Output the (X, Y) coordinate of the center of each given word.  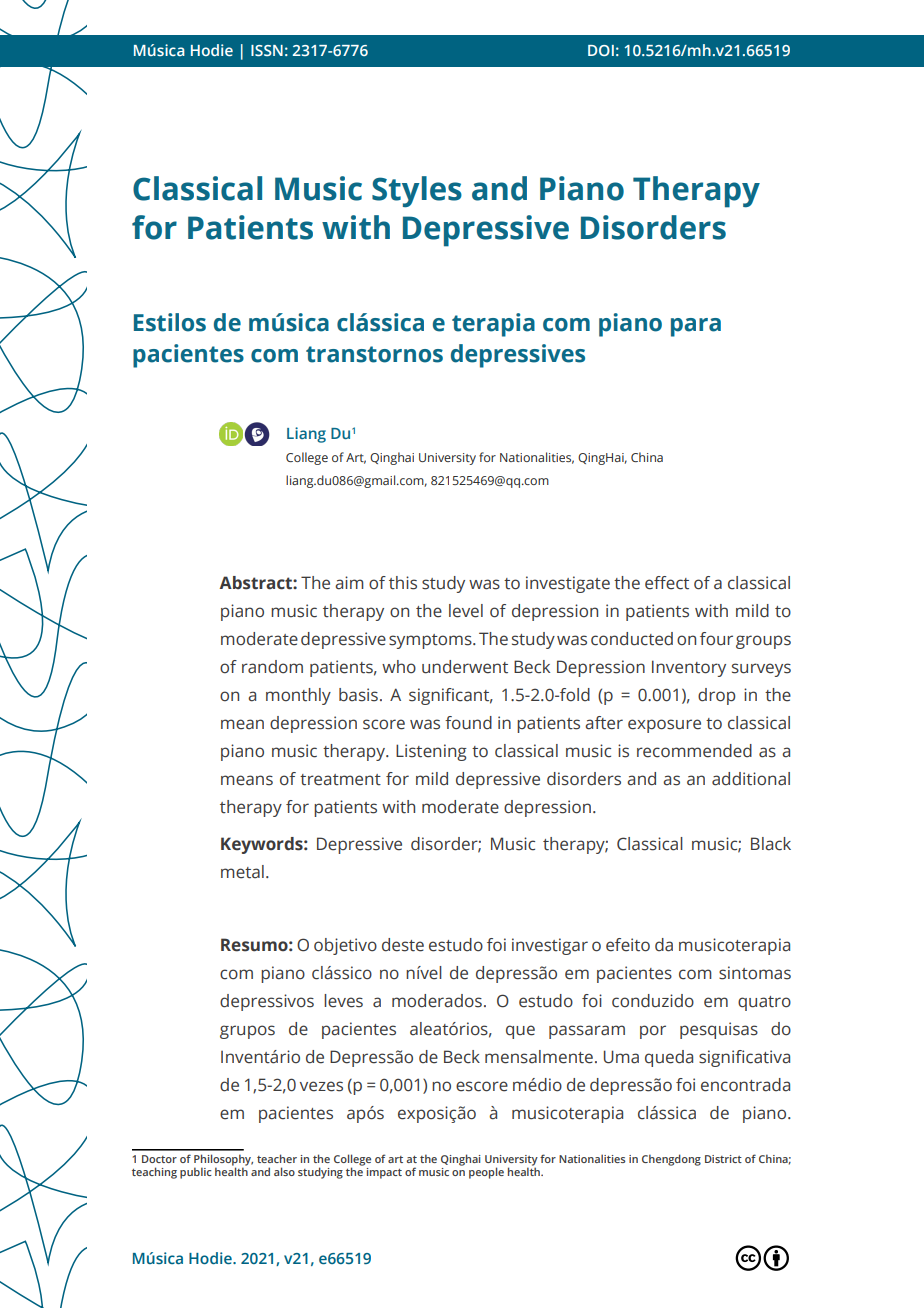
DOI (601, 50)
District (723, 1159)
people (486, 1173)
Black (771, 844)
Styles (417, 192)
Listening (431, 752)
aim (349, 583)
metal (242, 872)
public (196, 1173)
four (716, 639)
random (272, 667)
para (696, 327)
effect (667, 583)
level (466, 611)
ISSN (267, 50)
